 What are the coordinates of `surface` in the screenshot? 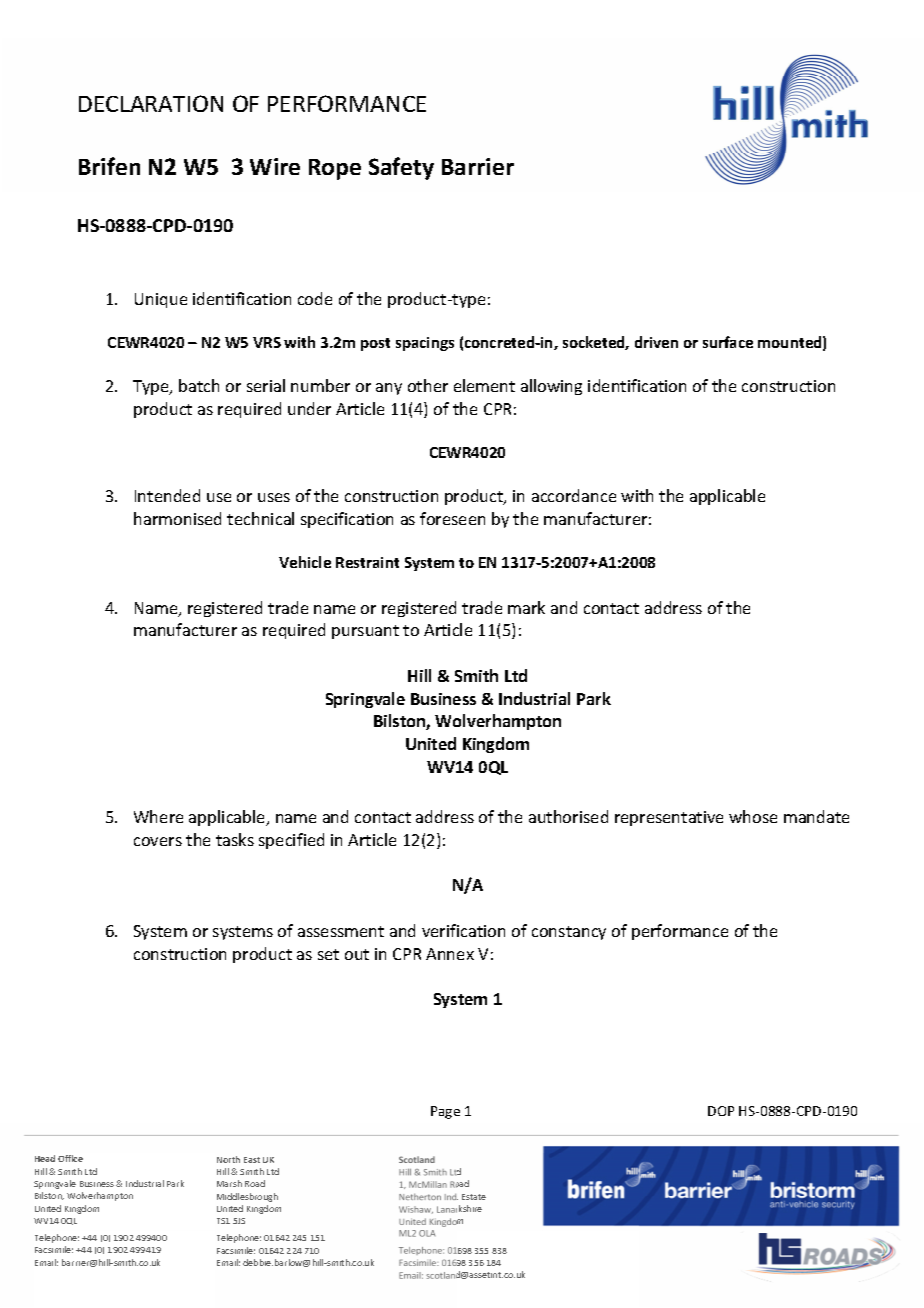 It's located at (728, 342).
